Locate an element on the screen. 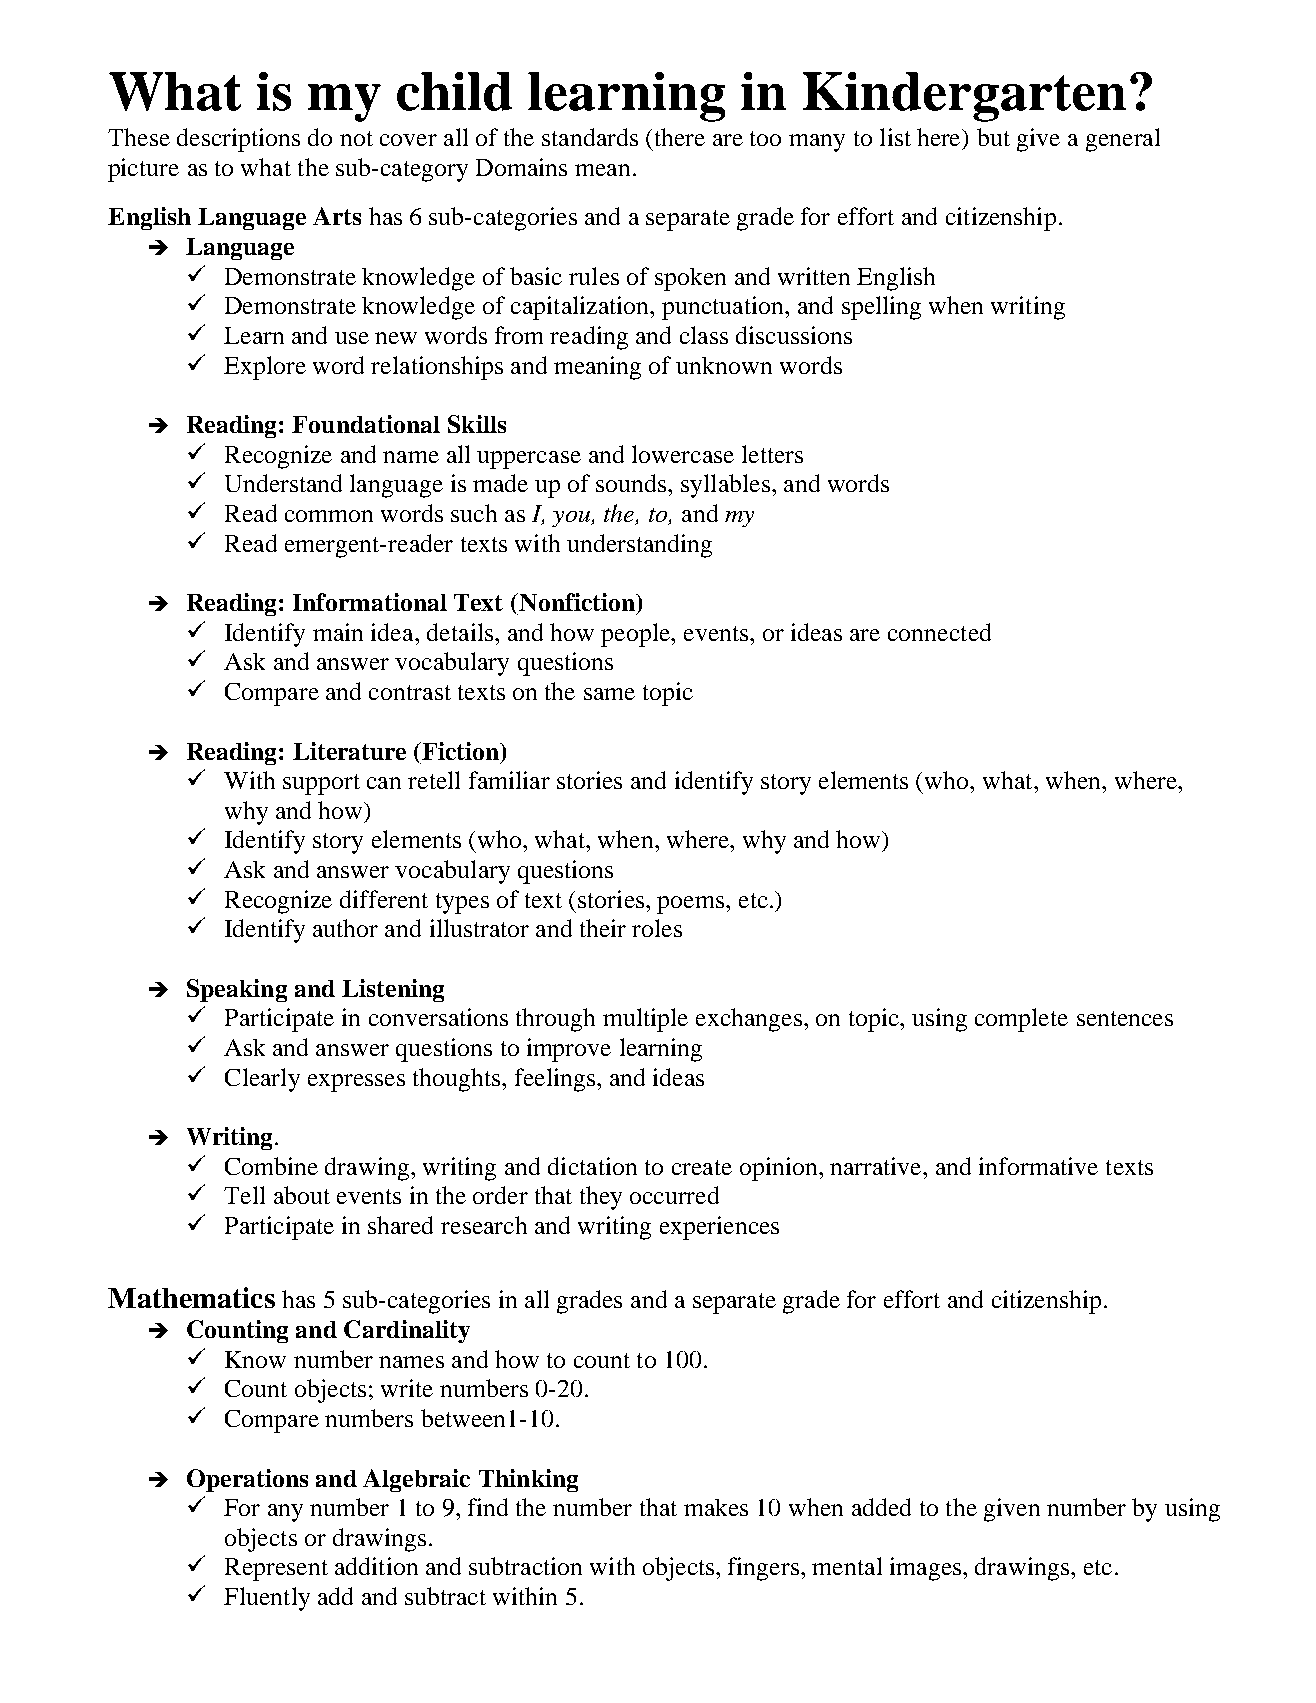 The image size is (1316, 1703). Literature is located at coordinates (349, 751).
